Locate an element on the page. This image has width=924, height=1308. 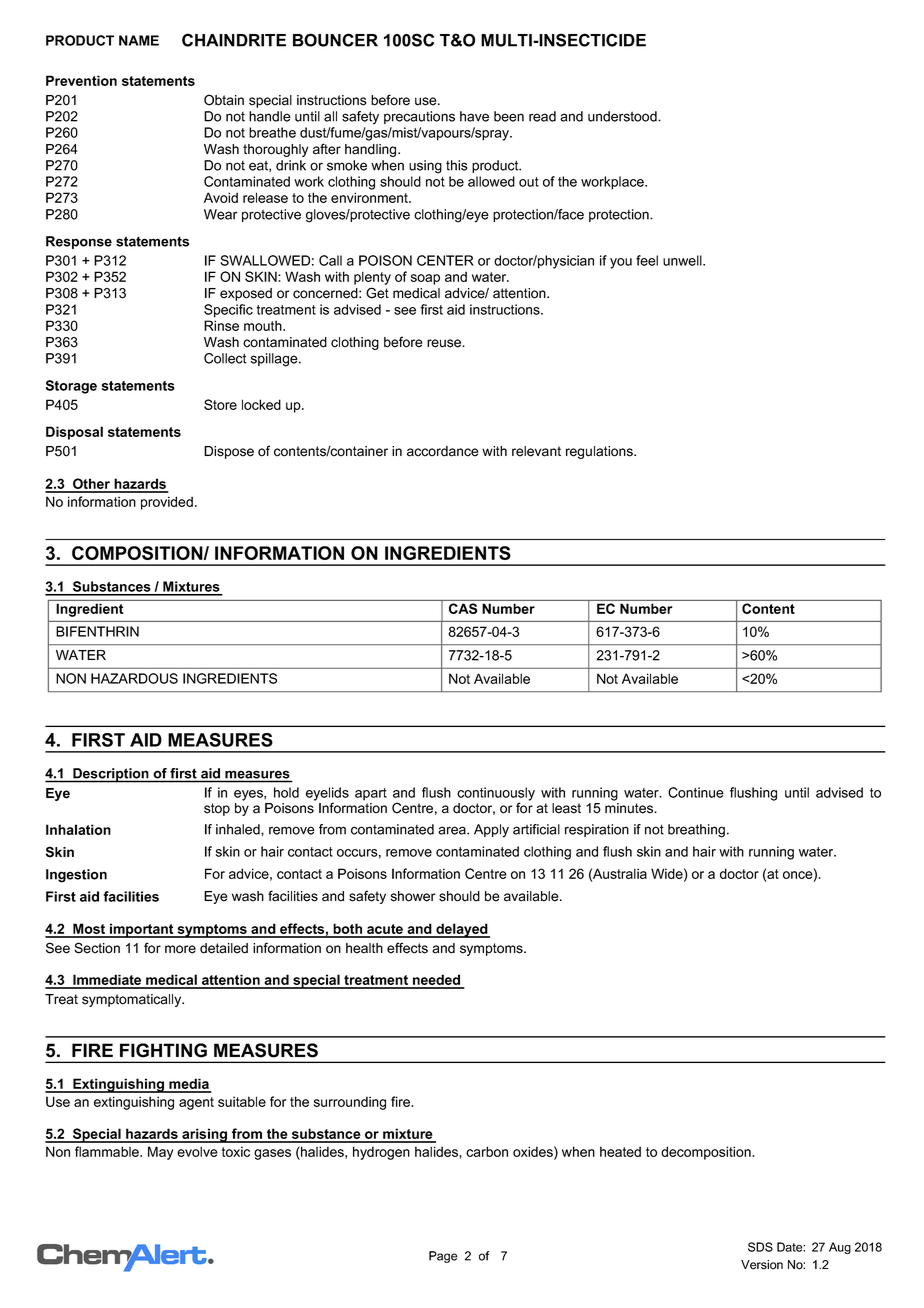
unwell is located at coordinates (683, 260).
